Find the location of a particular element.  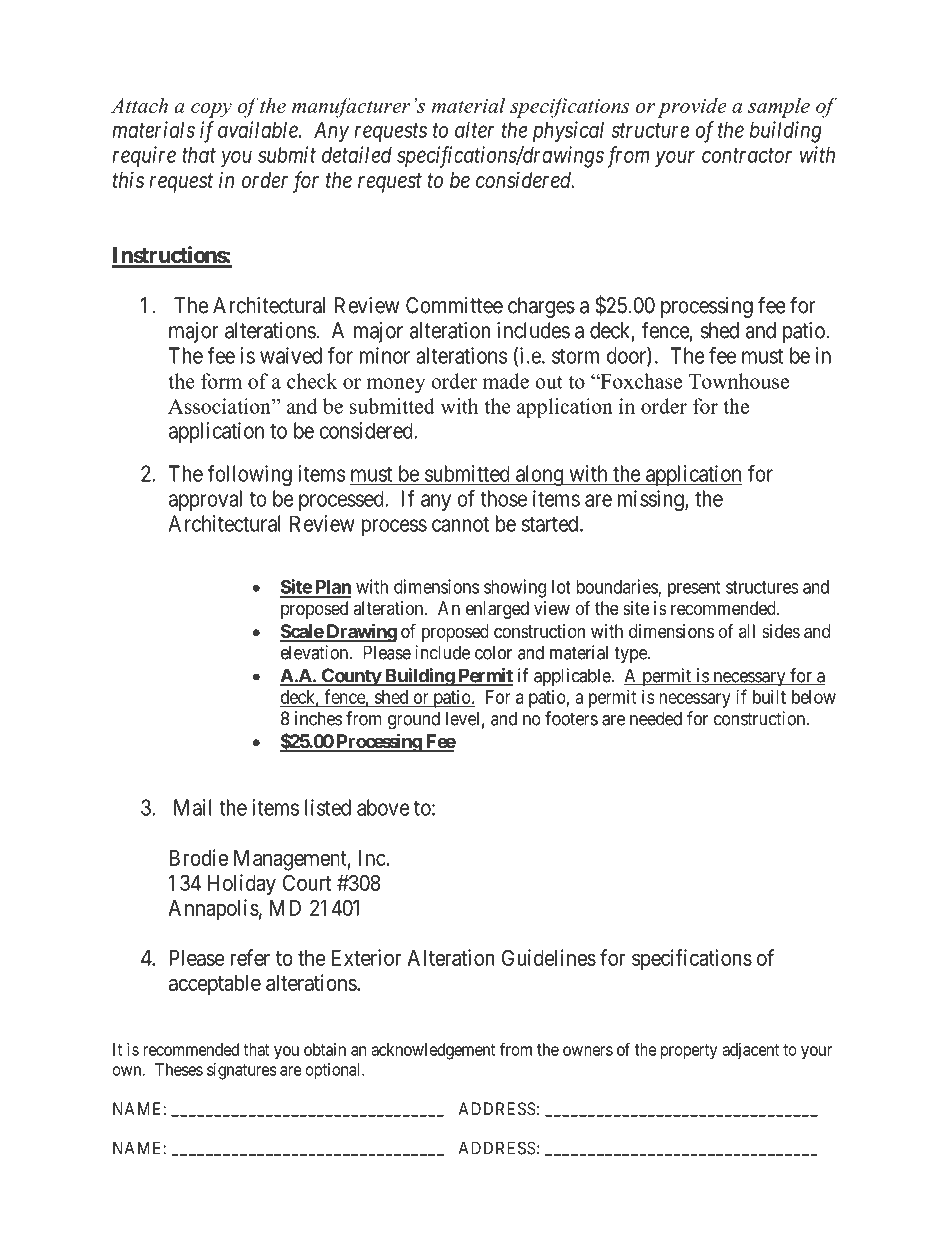

physical is located at coordinates (568, 132).
